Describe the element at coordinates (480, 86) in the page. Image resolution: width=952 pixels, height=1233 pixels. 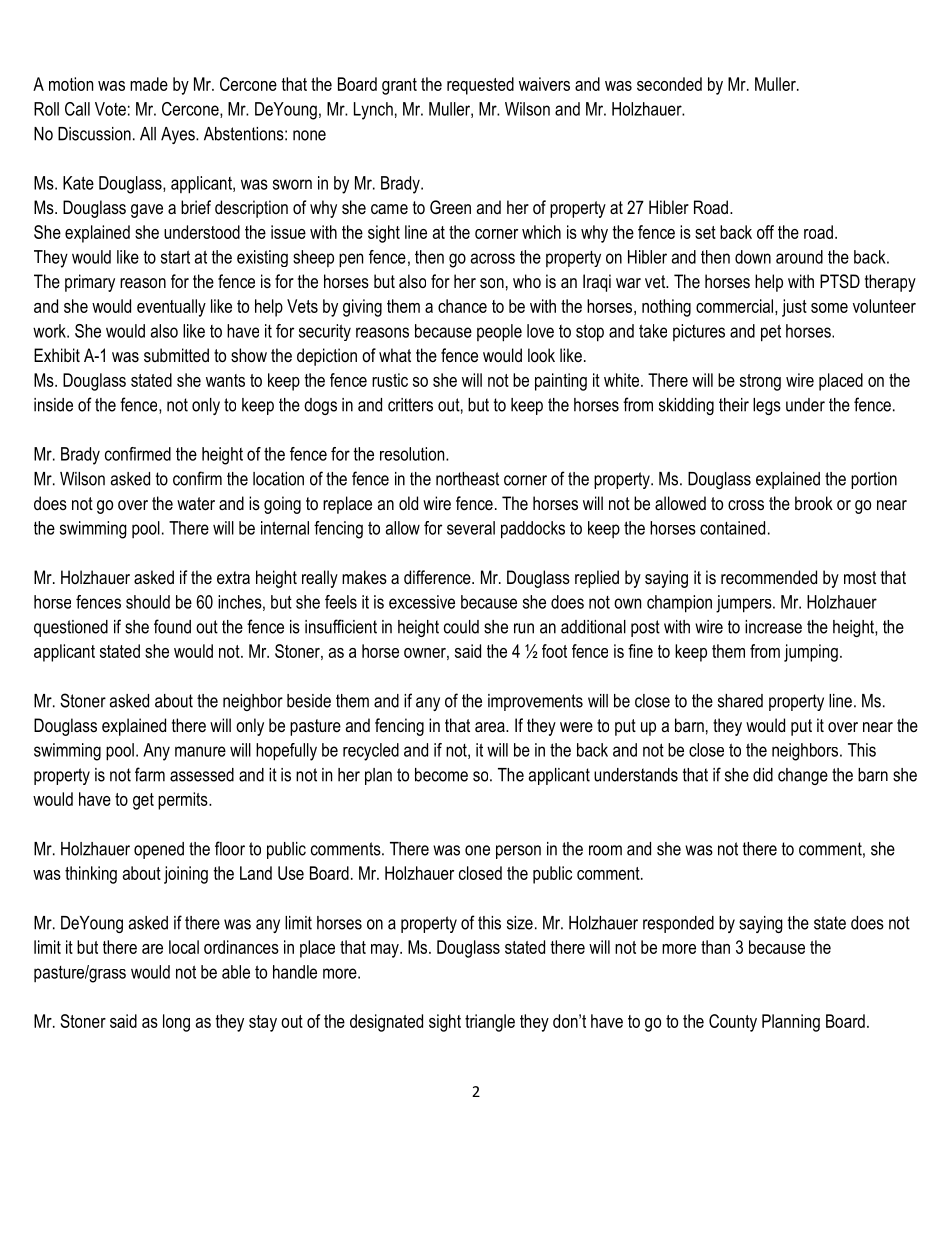
I see `requested` at that location.
